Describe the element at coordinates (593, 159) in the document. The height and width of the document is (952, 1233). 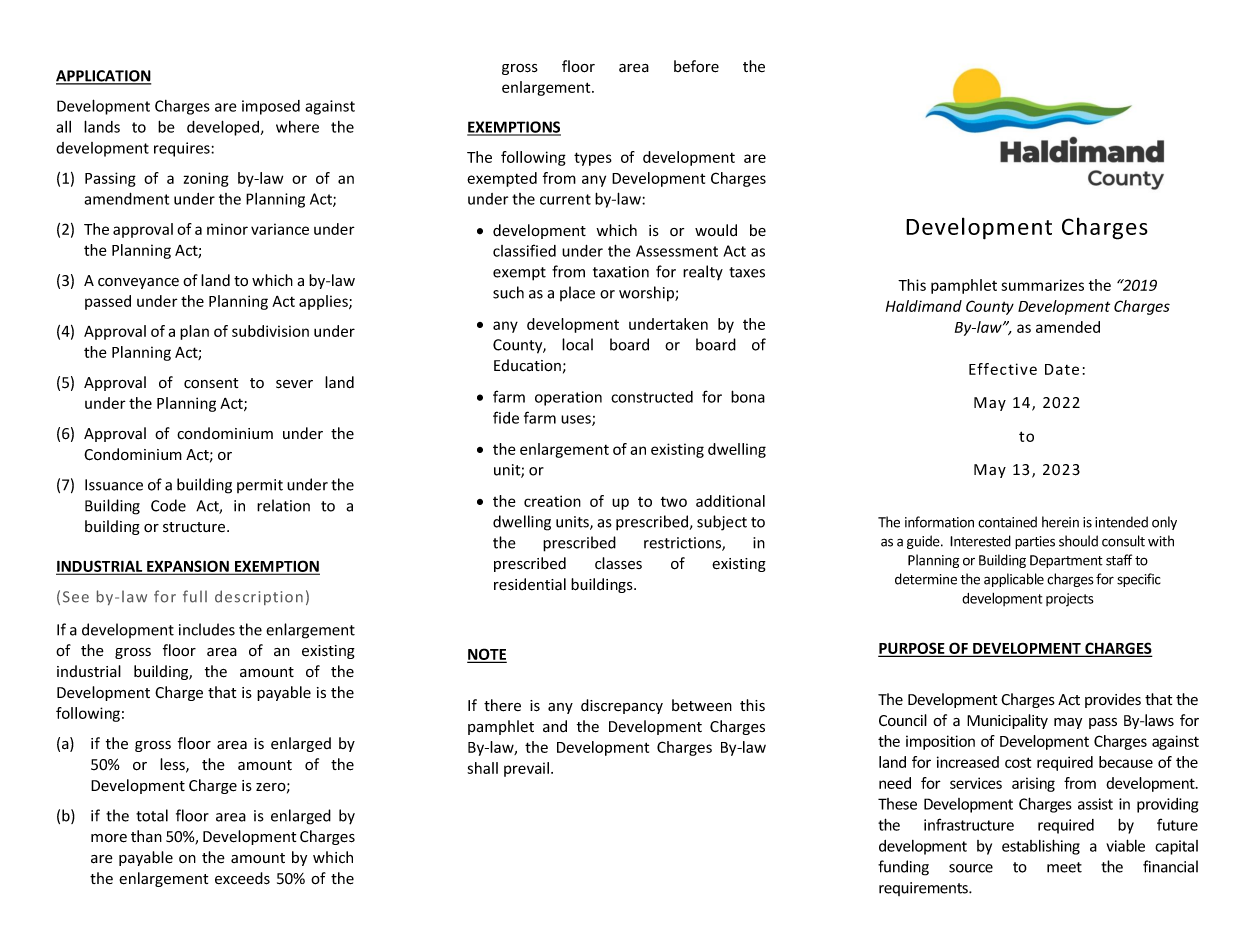
I see `types` at that location.
